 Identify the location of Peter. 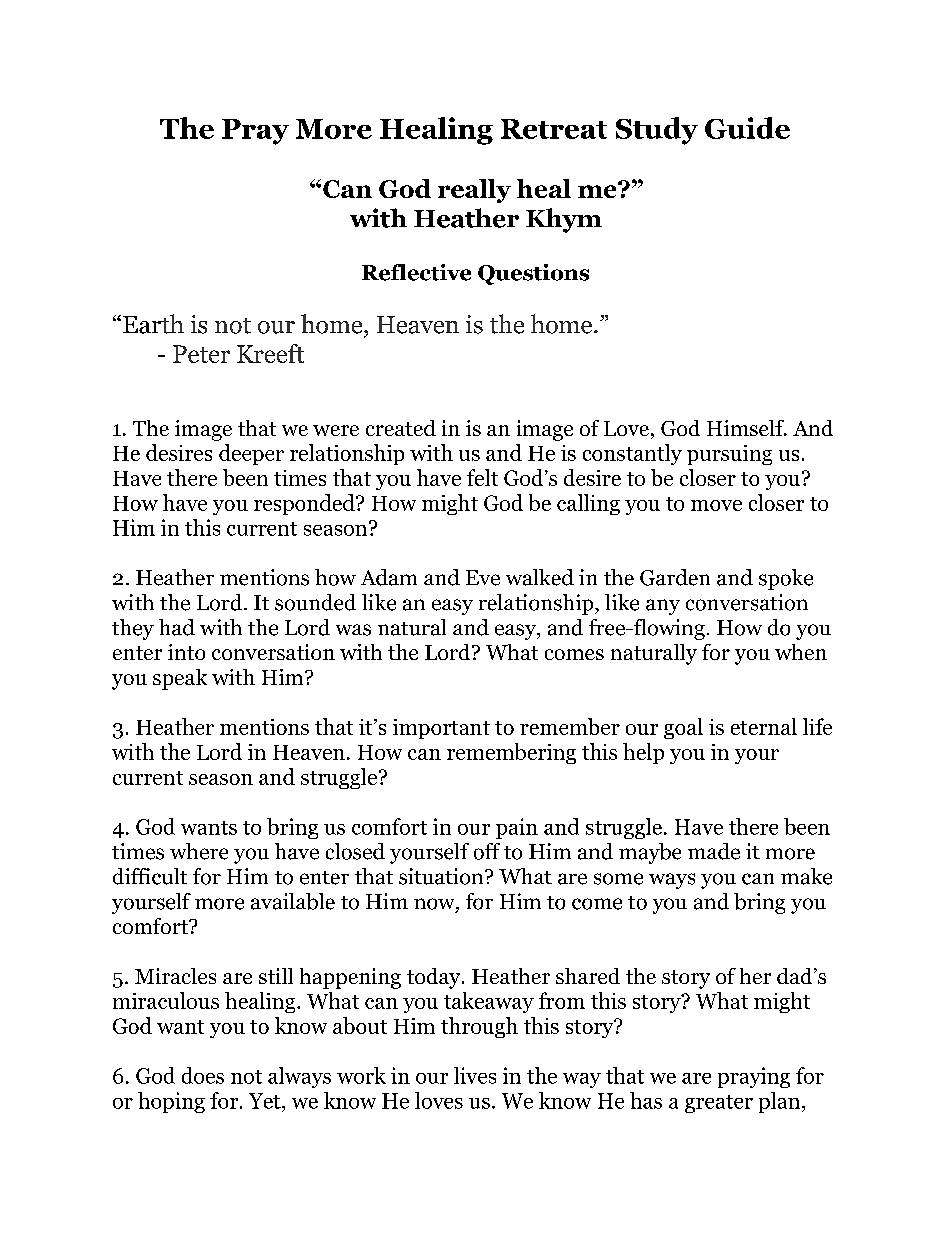
(201, 354).
